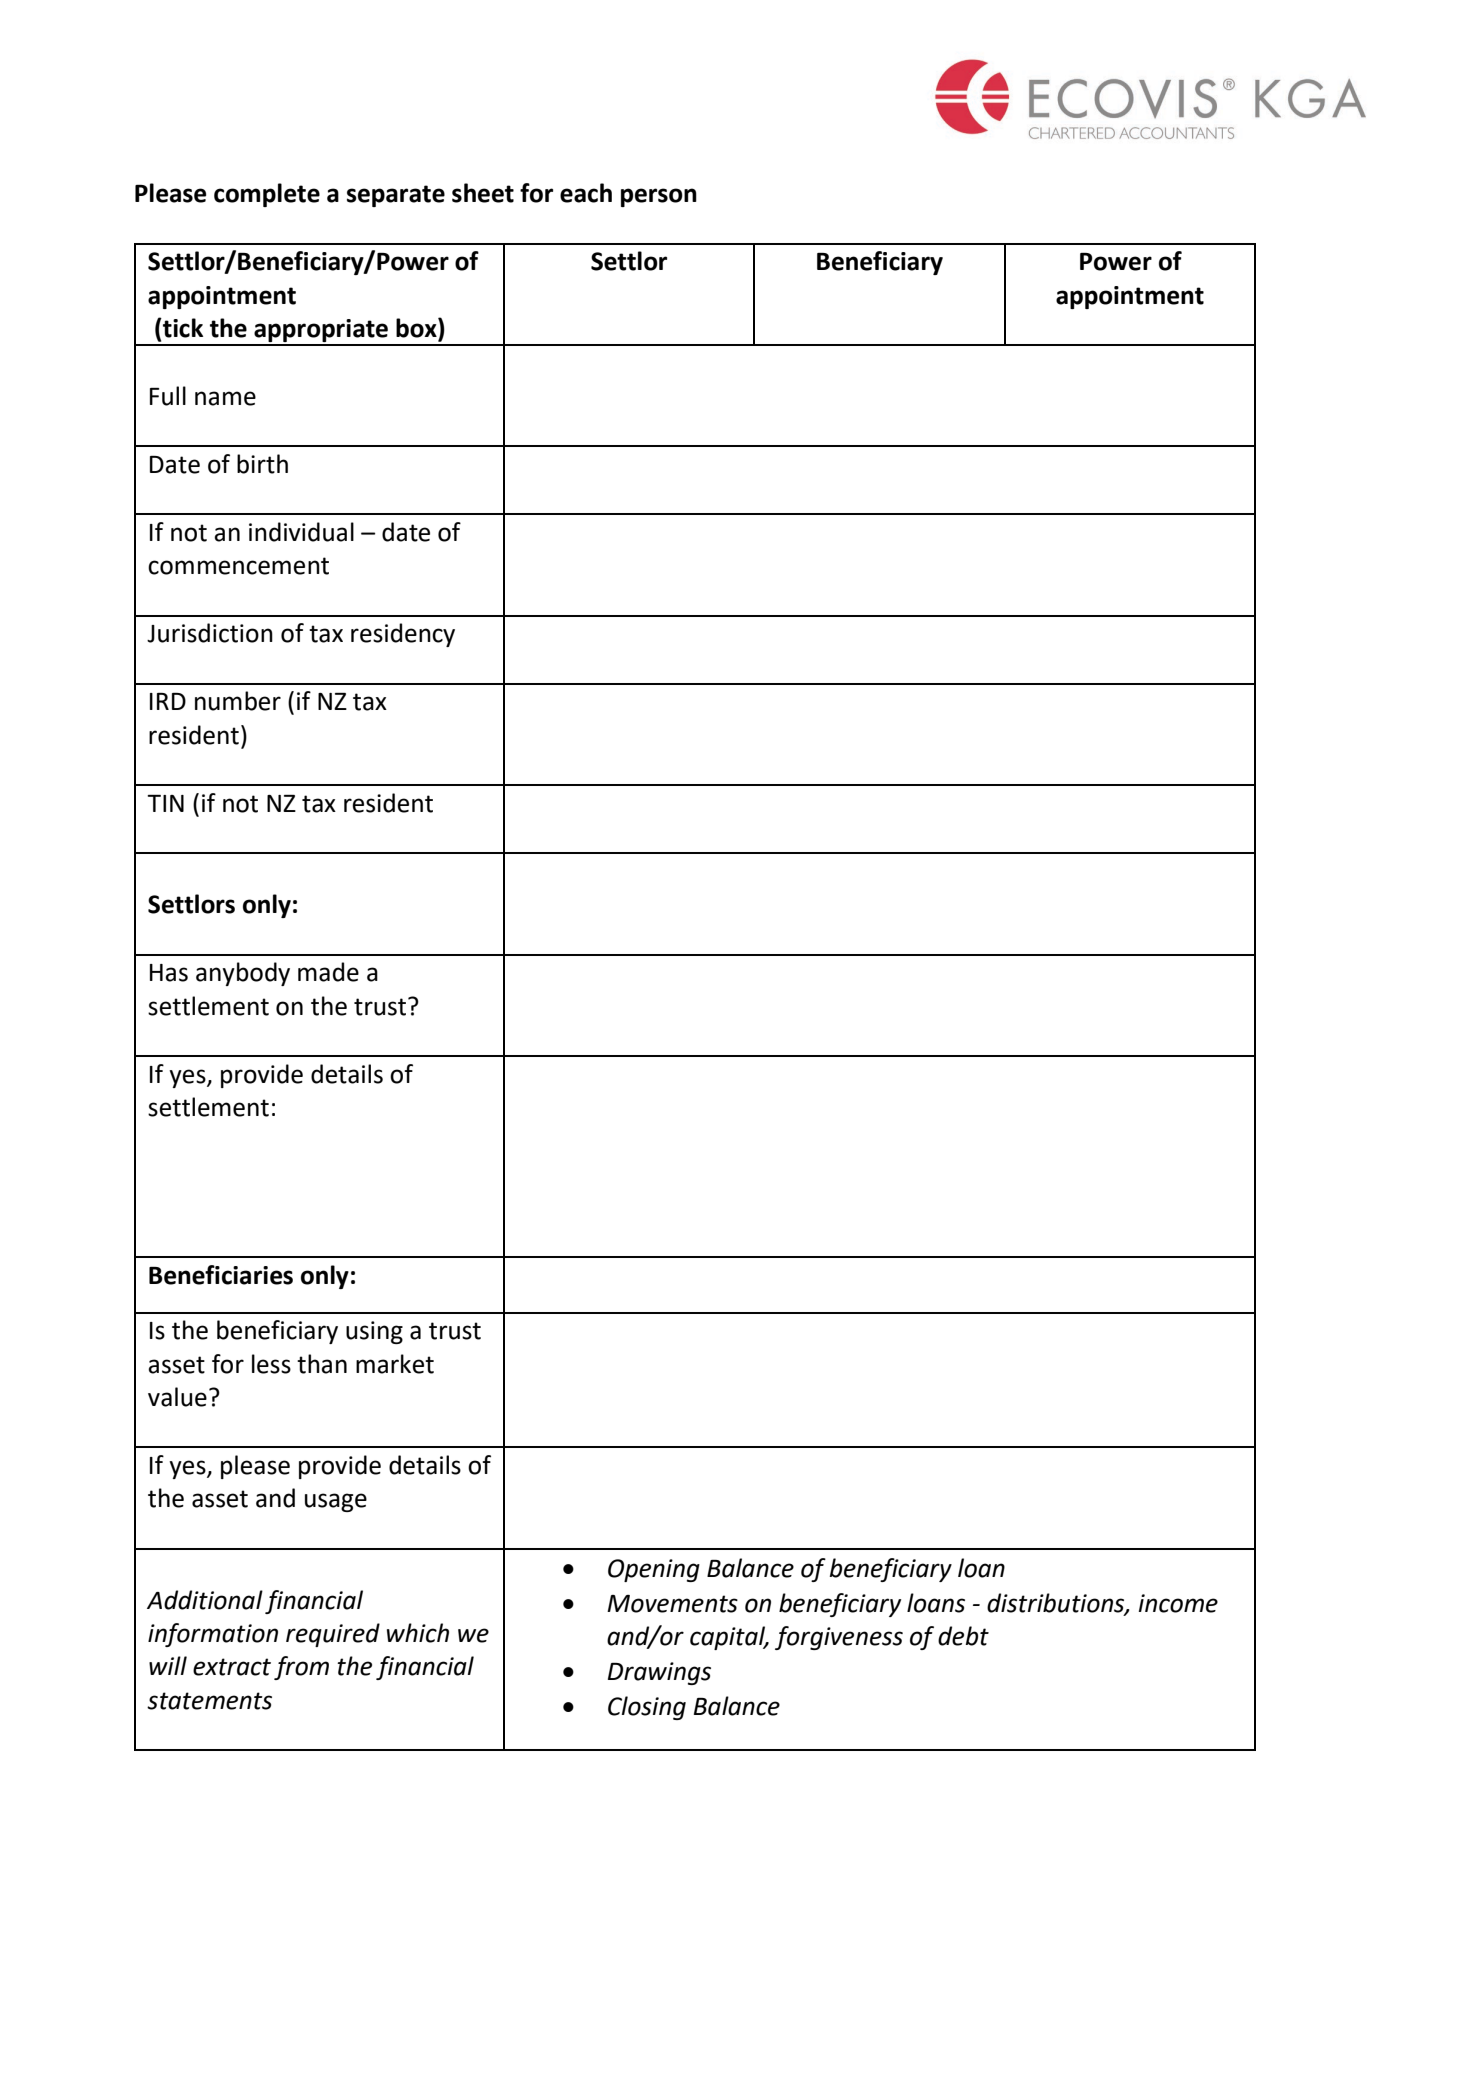 The height and width of the document is (2093, 1480). Describe the element at coordinates (301, 1668) in the document. I see `from` at that location.
